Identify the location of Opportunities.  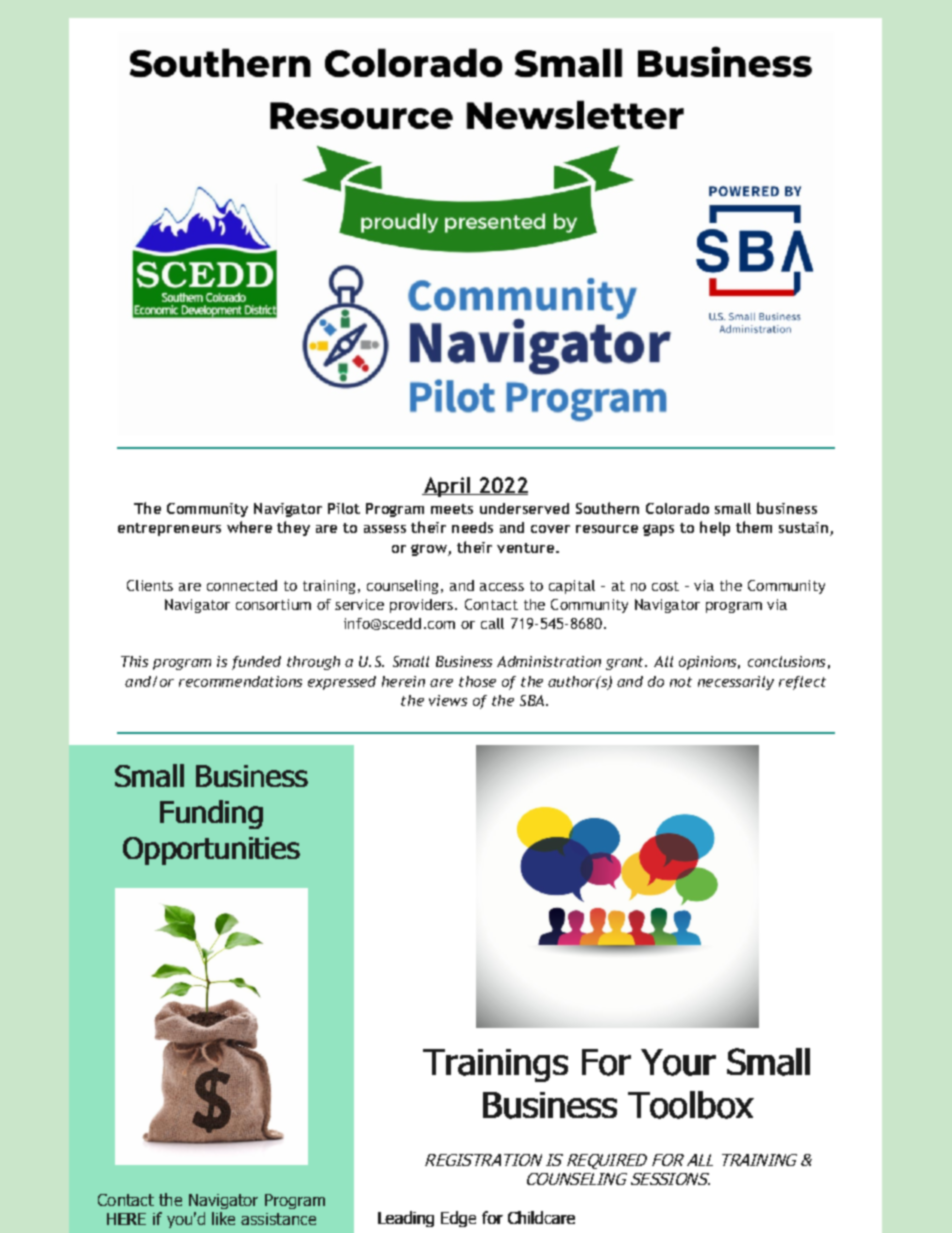
(211, 851).
